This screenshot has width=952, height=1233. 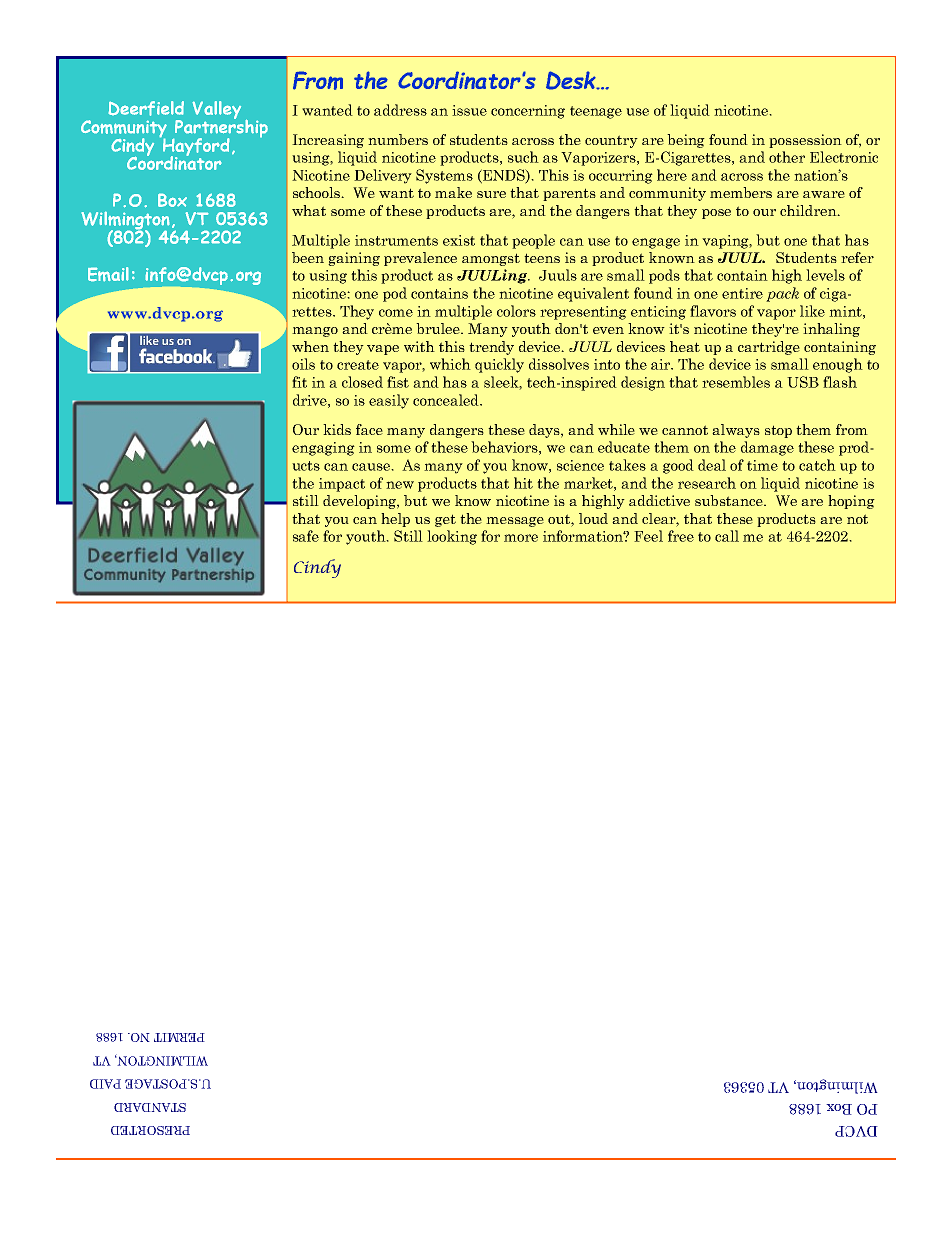 I want to click on what, so click(x=309, y=210).
